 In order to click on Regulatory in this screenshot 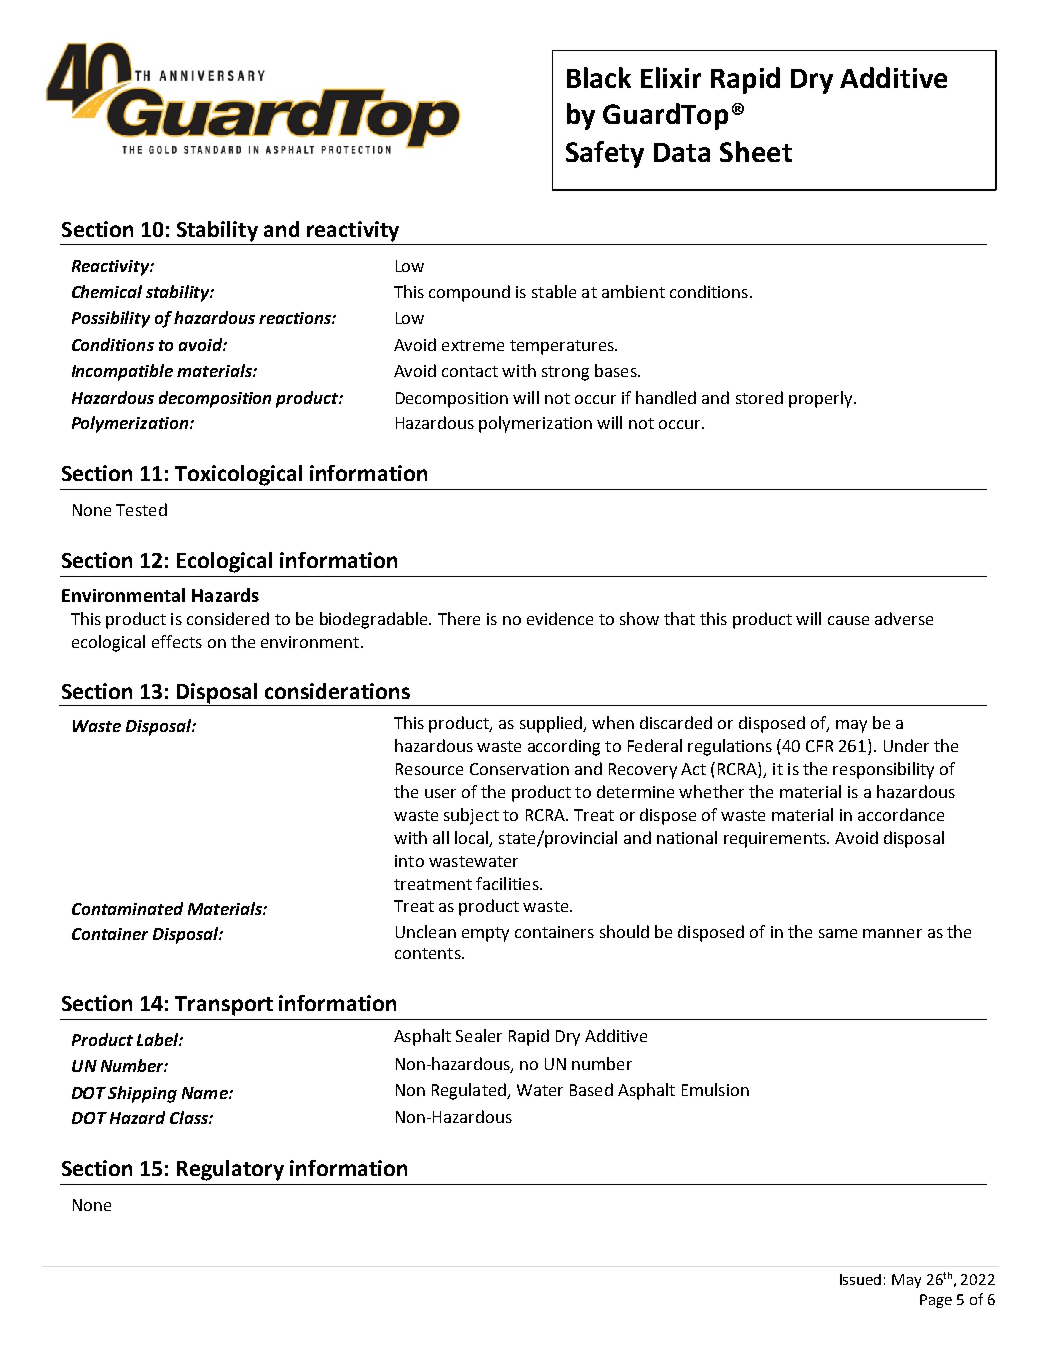, I will do `click(230, 1170)`.
